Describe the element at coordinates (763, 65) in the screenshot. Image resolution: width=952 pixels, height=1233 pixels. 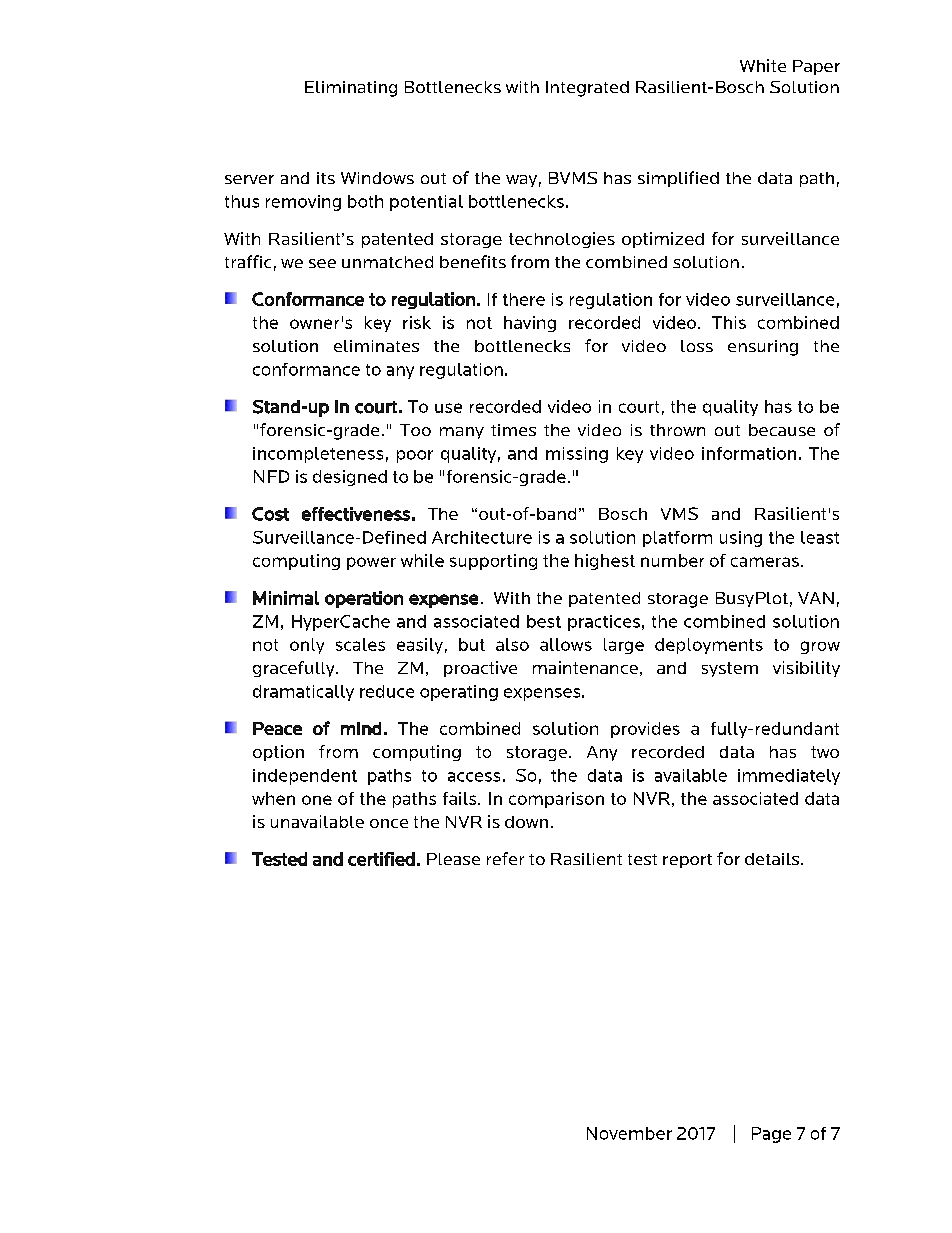
I see `White` at that location.
